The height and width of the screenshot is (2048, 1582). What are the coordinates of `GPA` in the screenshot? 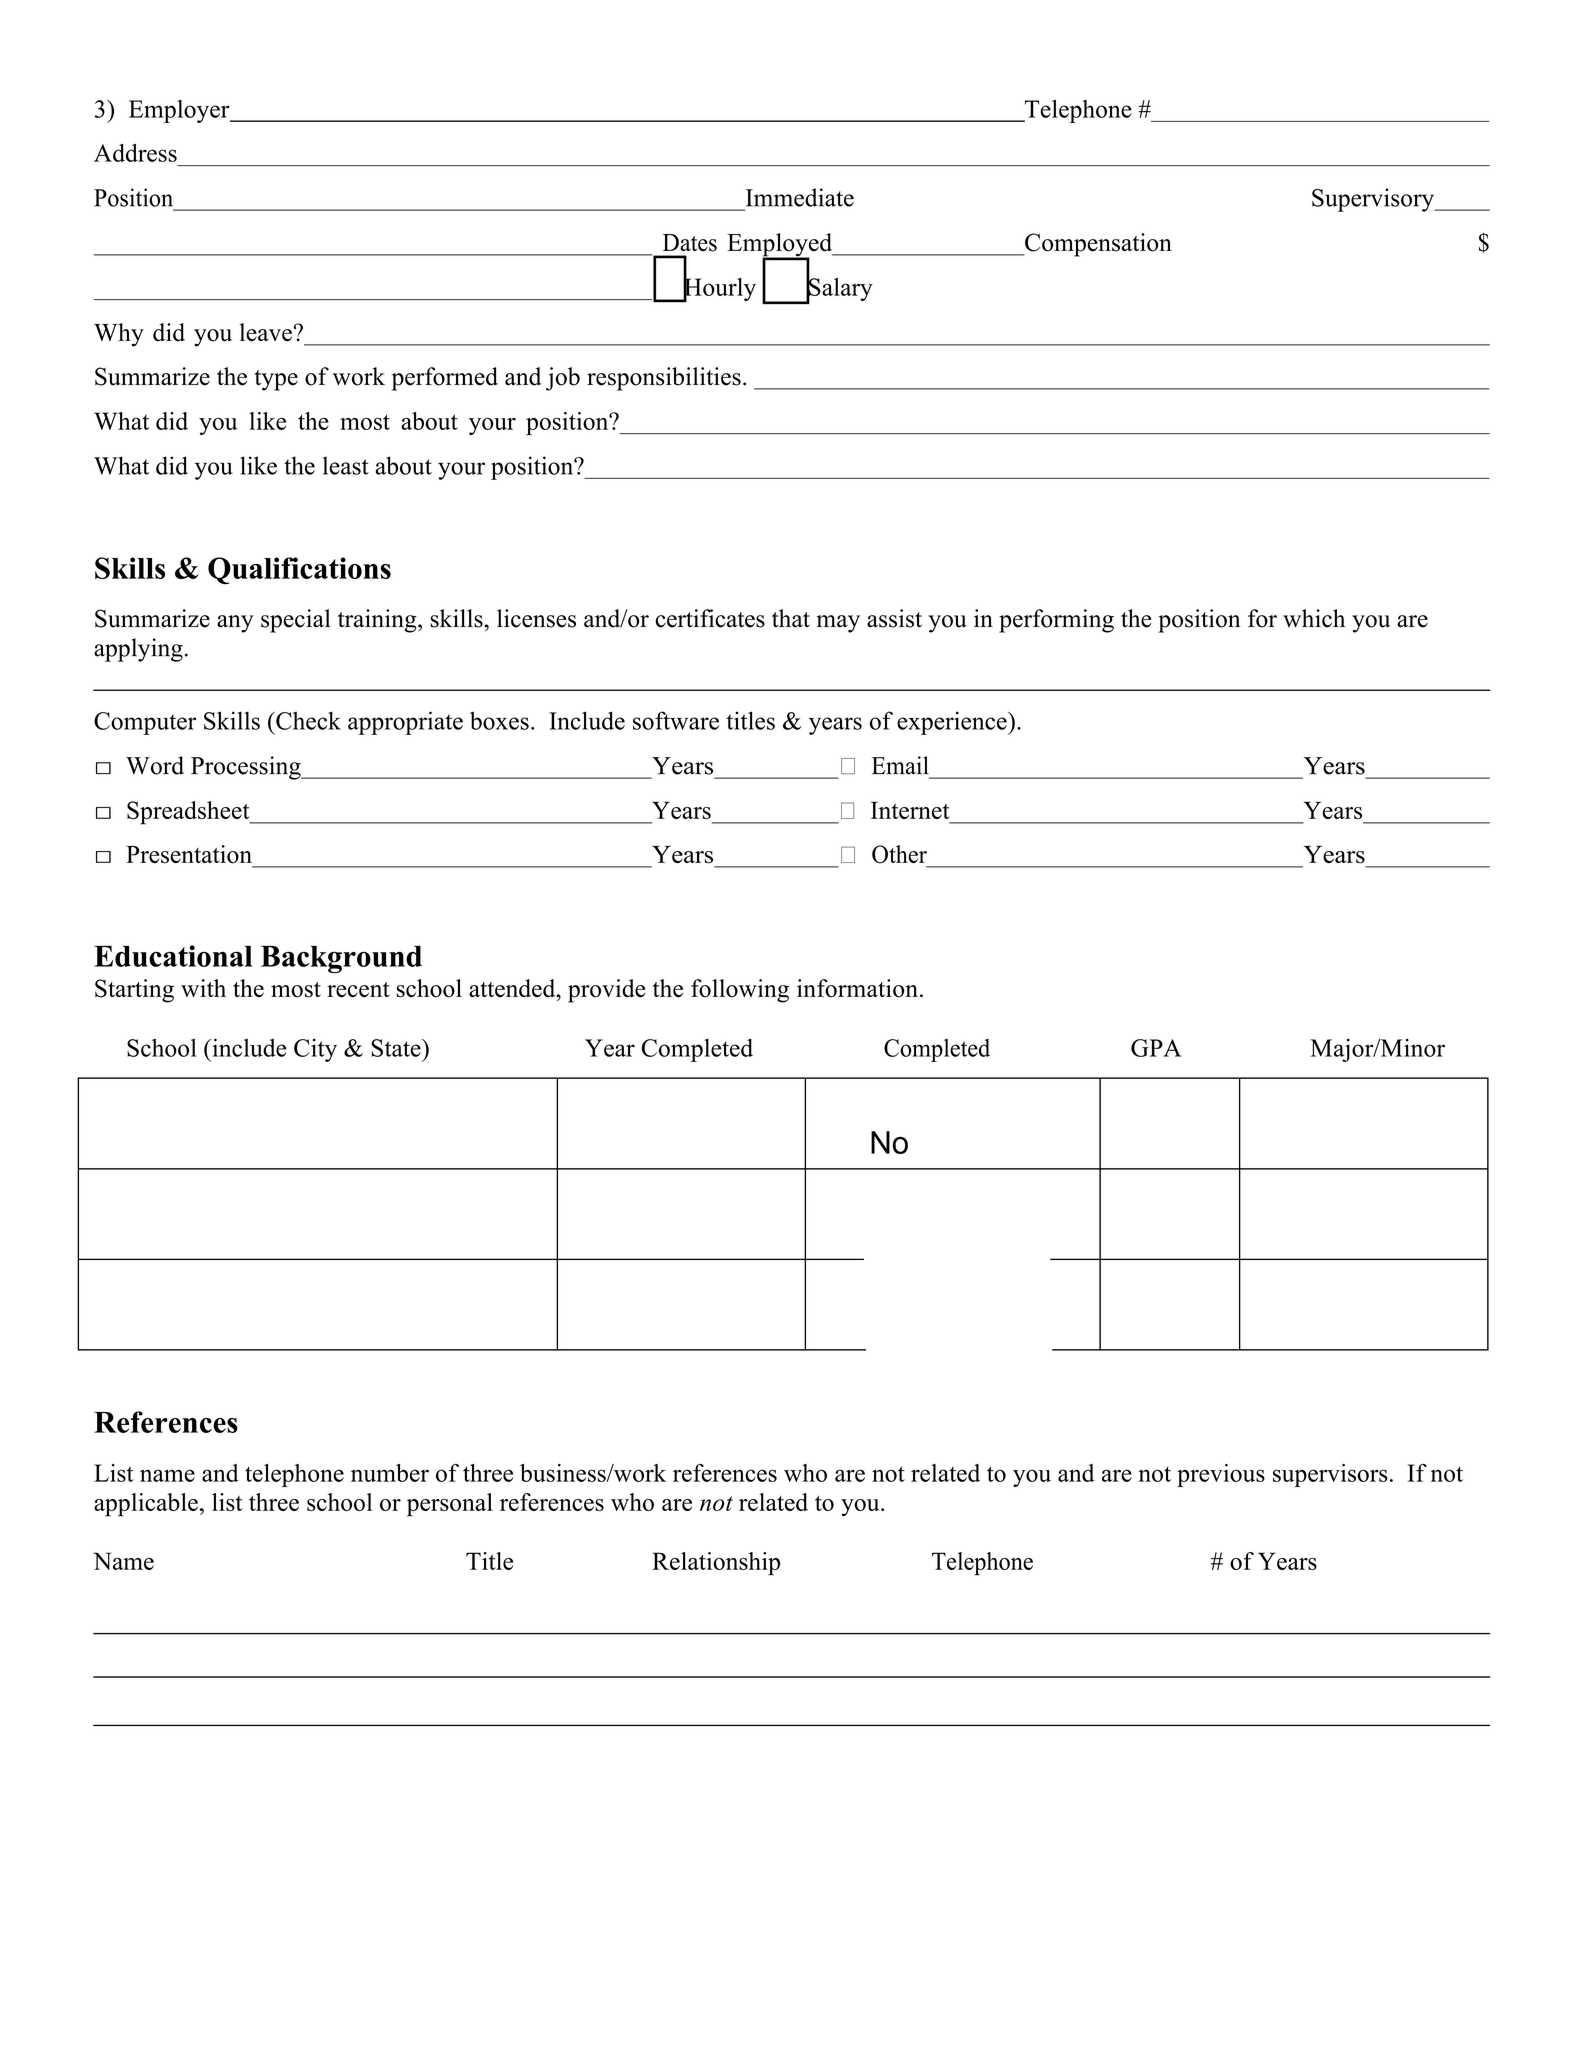 It's located at (1156, 1048).
